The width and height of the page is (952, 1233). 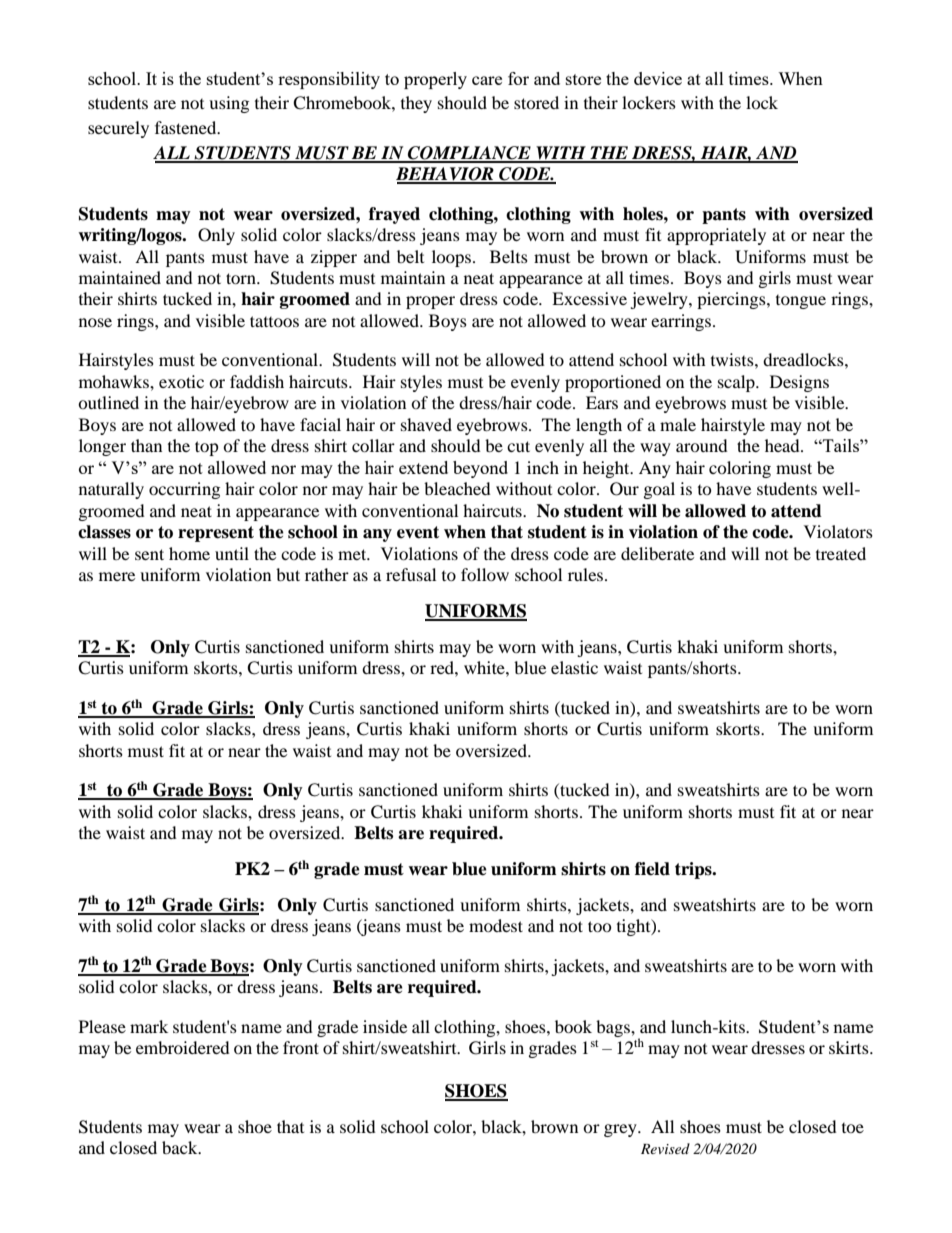 What do you see at coordinates (737, 383) in the page?
I see `scalp` at bounding box center [737, 383].
